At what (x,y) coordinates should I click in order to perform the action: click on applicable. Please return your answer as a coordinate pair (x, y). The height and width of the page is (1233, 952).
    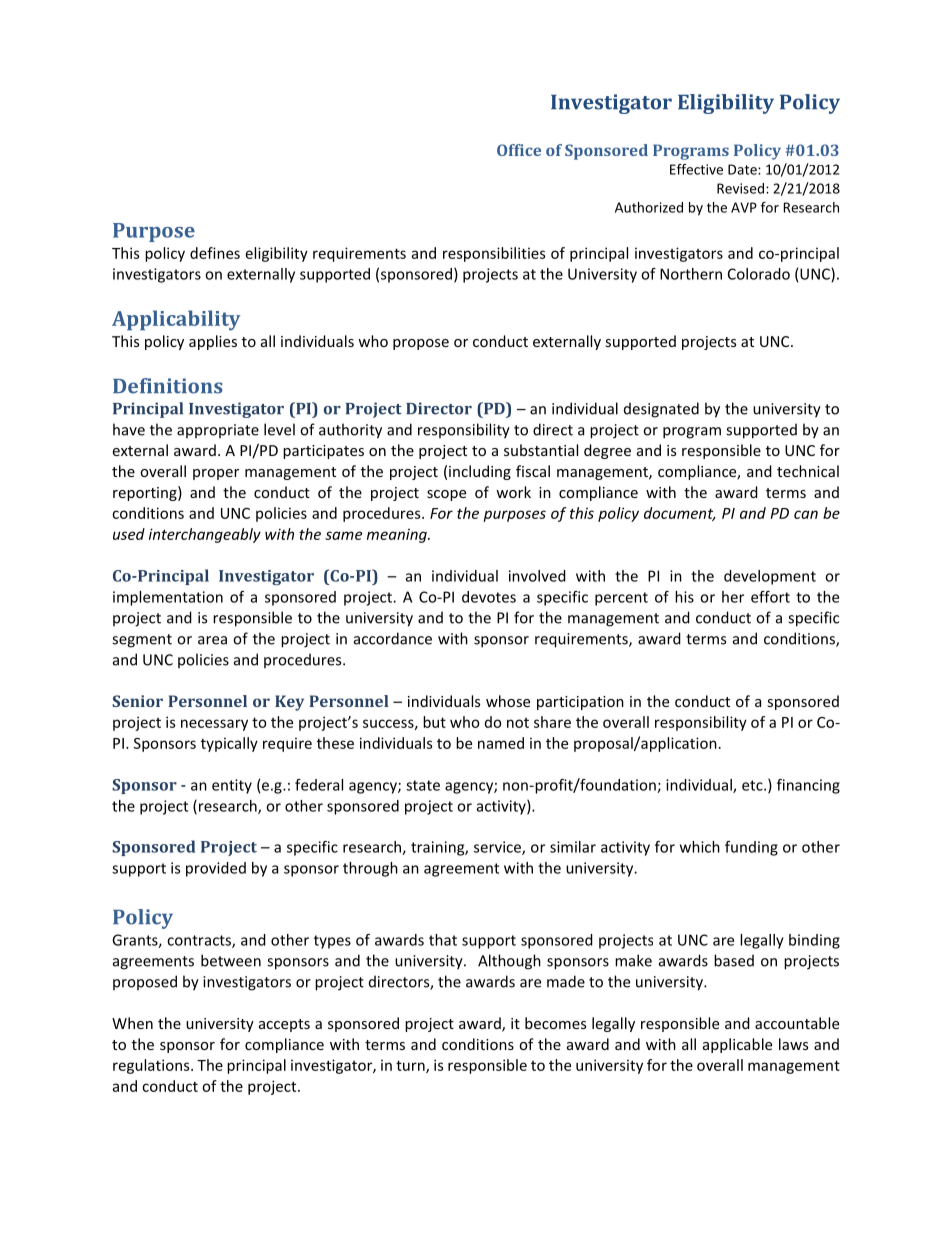
    Looking at the image, I should click on (737, 1045).
